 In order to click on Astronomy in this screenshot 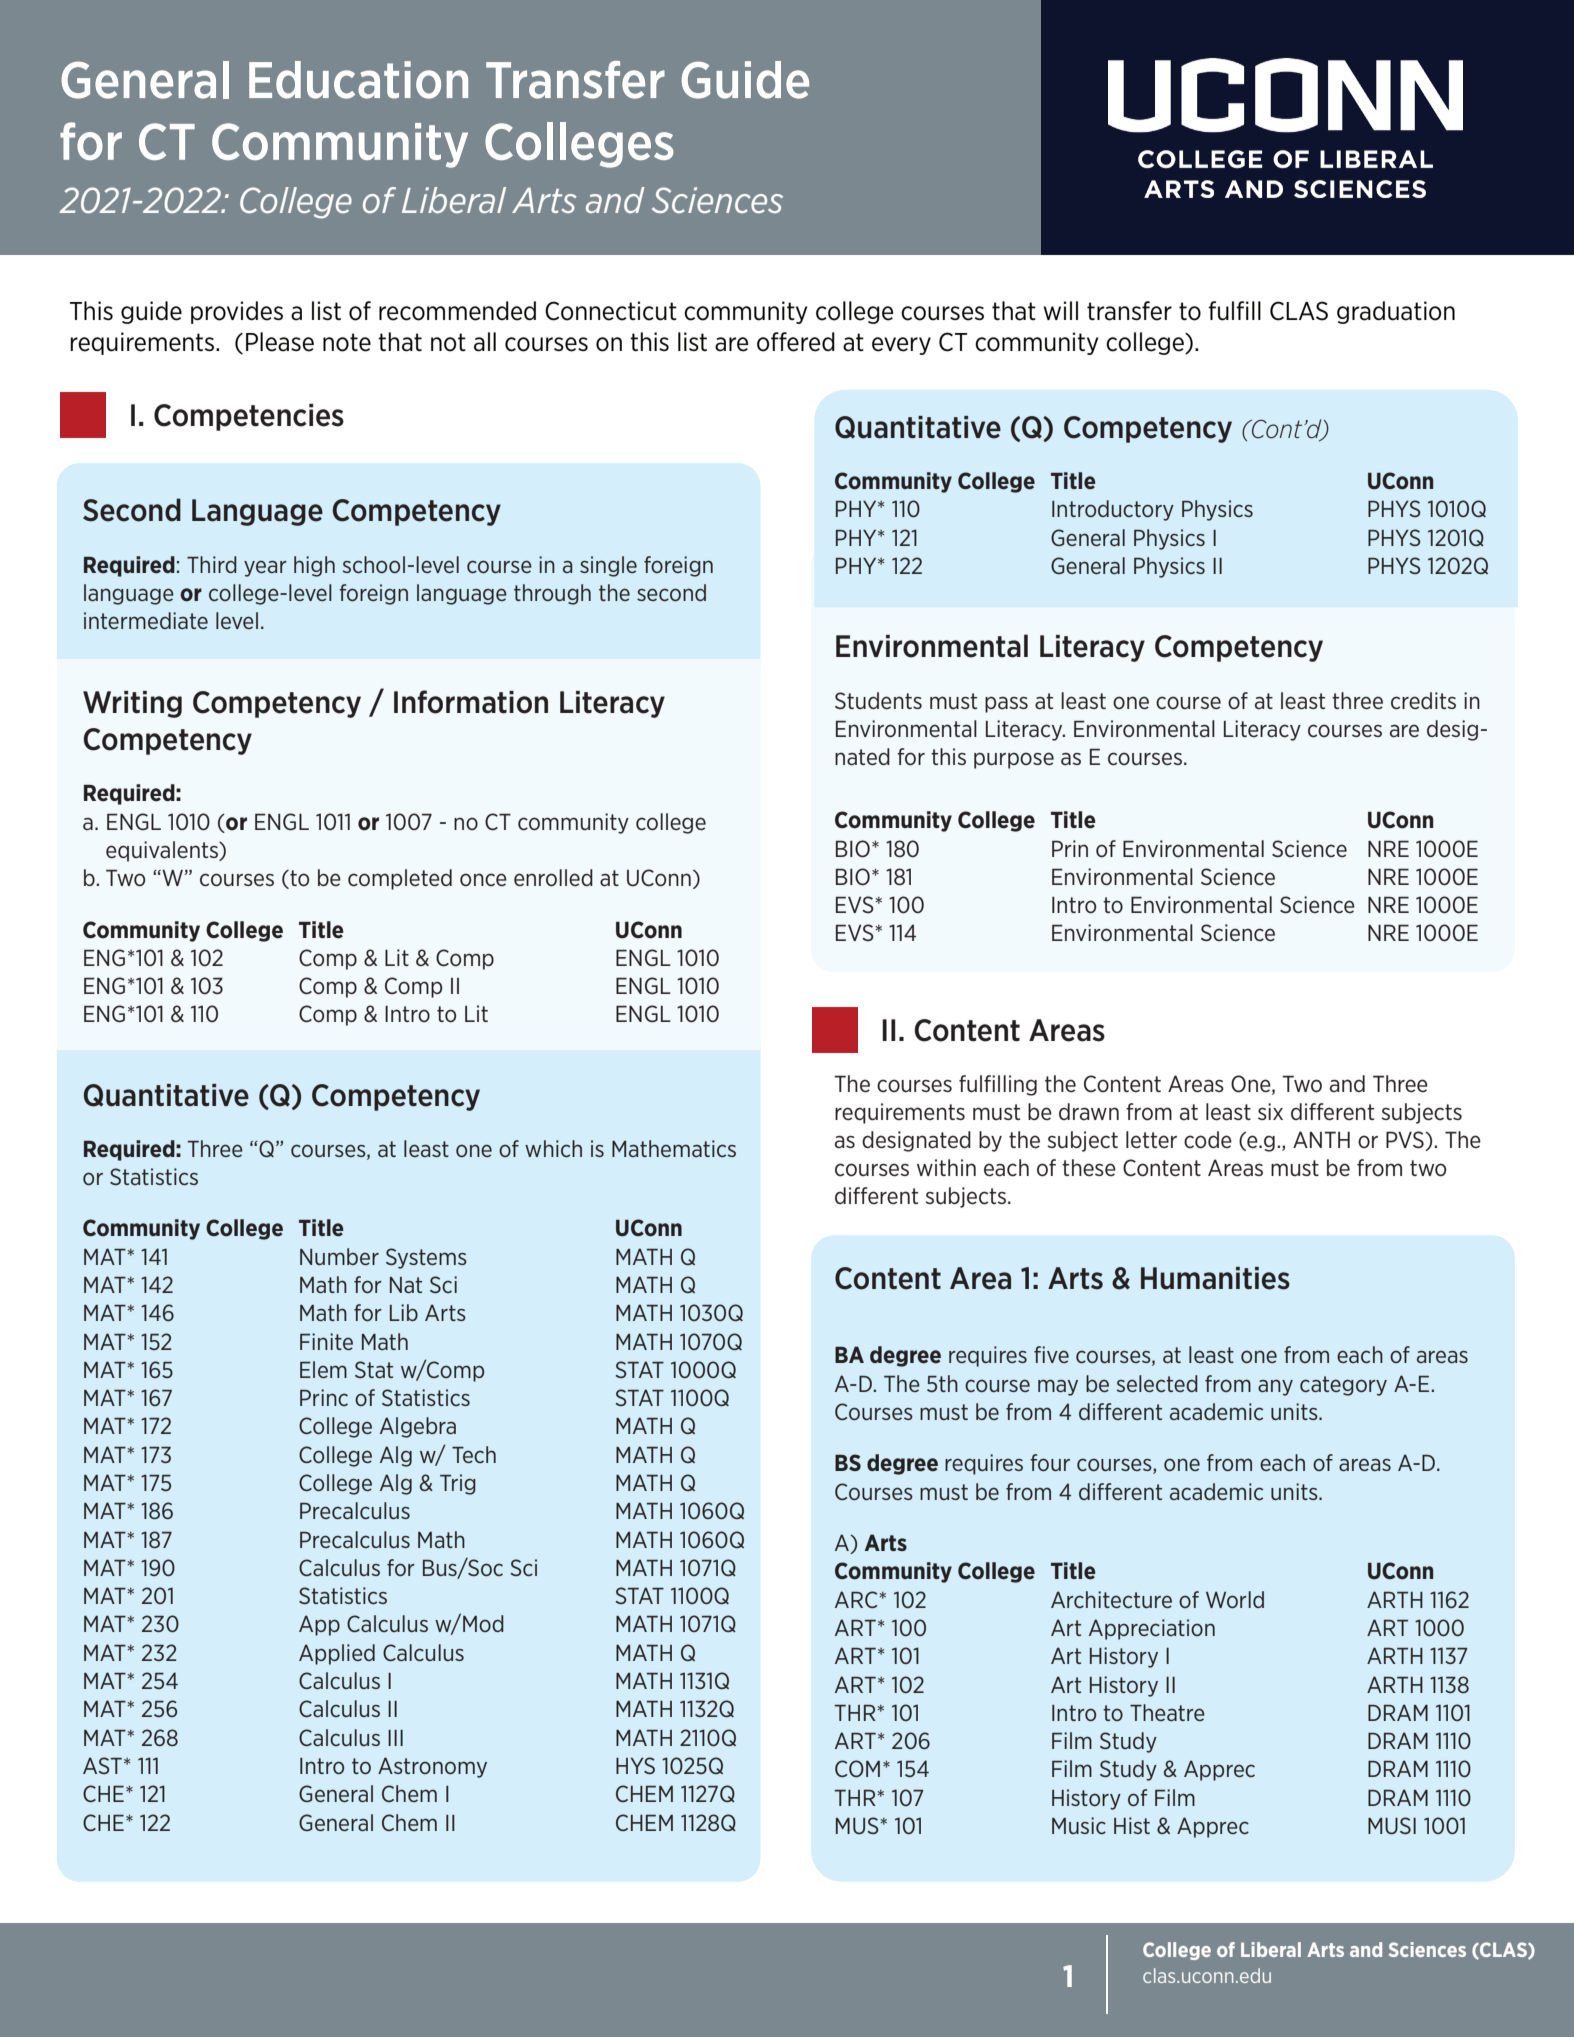, I will do `click(432, 1767)`.
